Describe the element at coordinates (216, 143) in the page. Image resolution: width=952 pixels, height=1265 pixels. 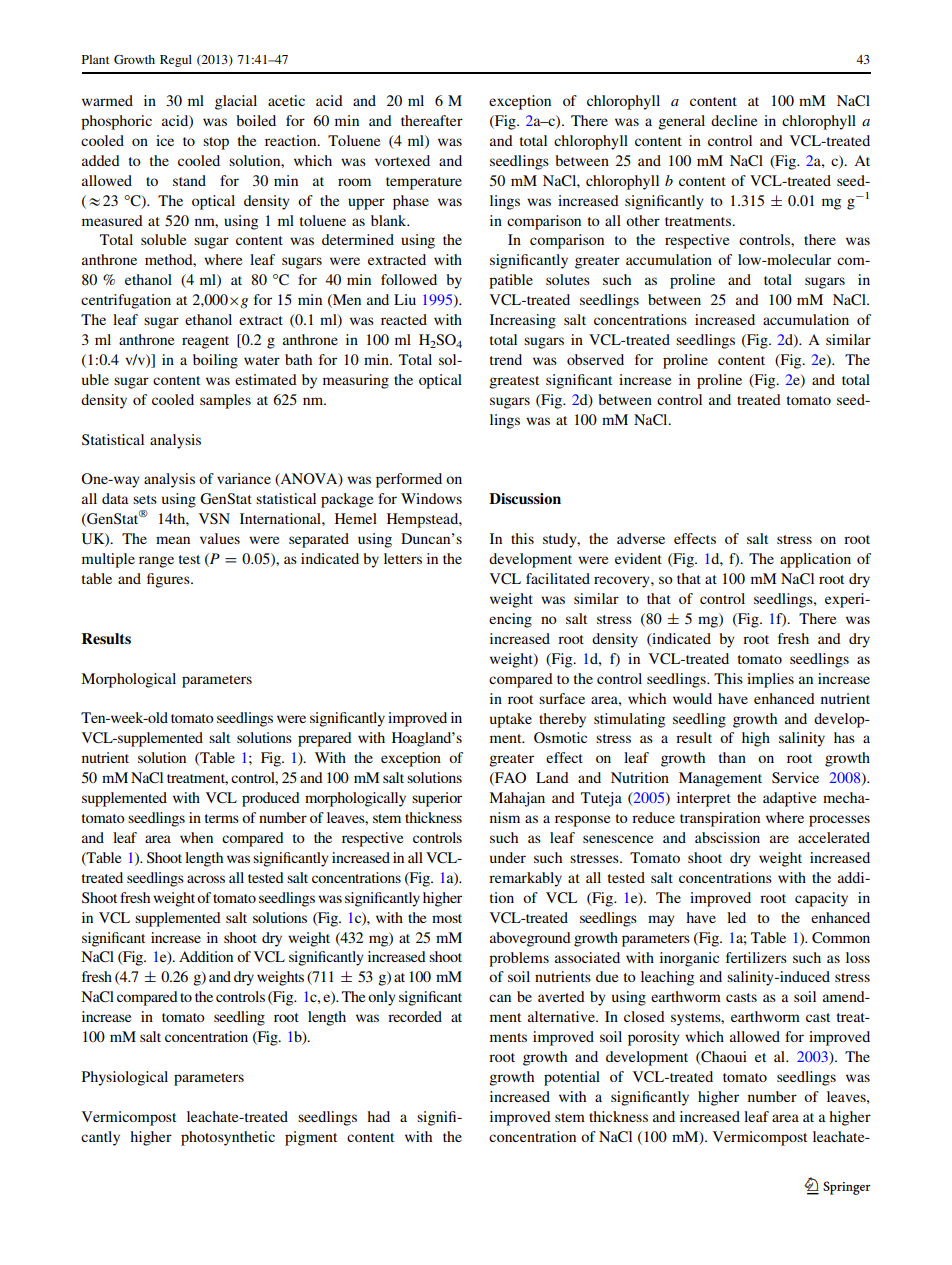
I see `stop` at that location.
